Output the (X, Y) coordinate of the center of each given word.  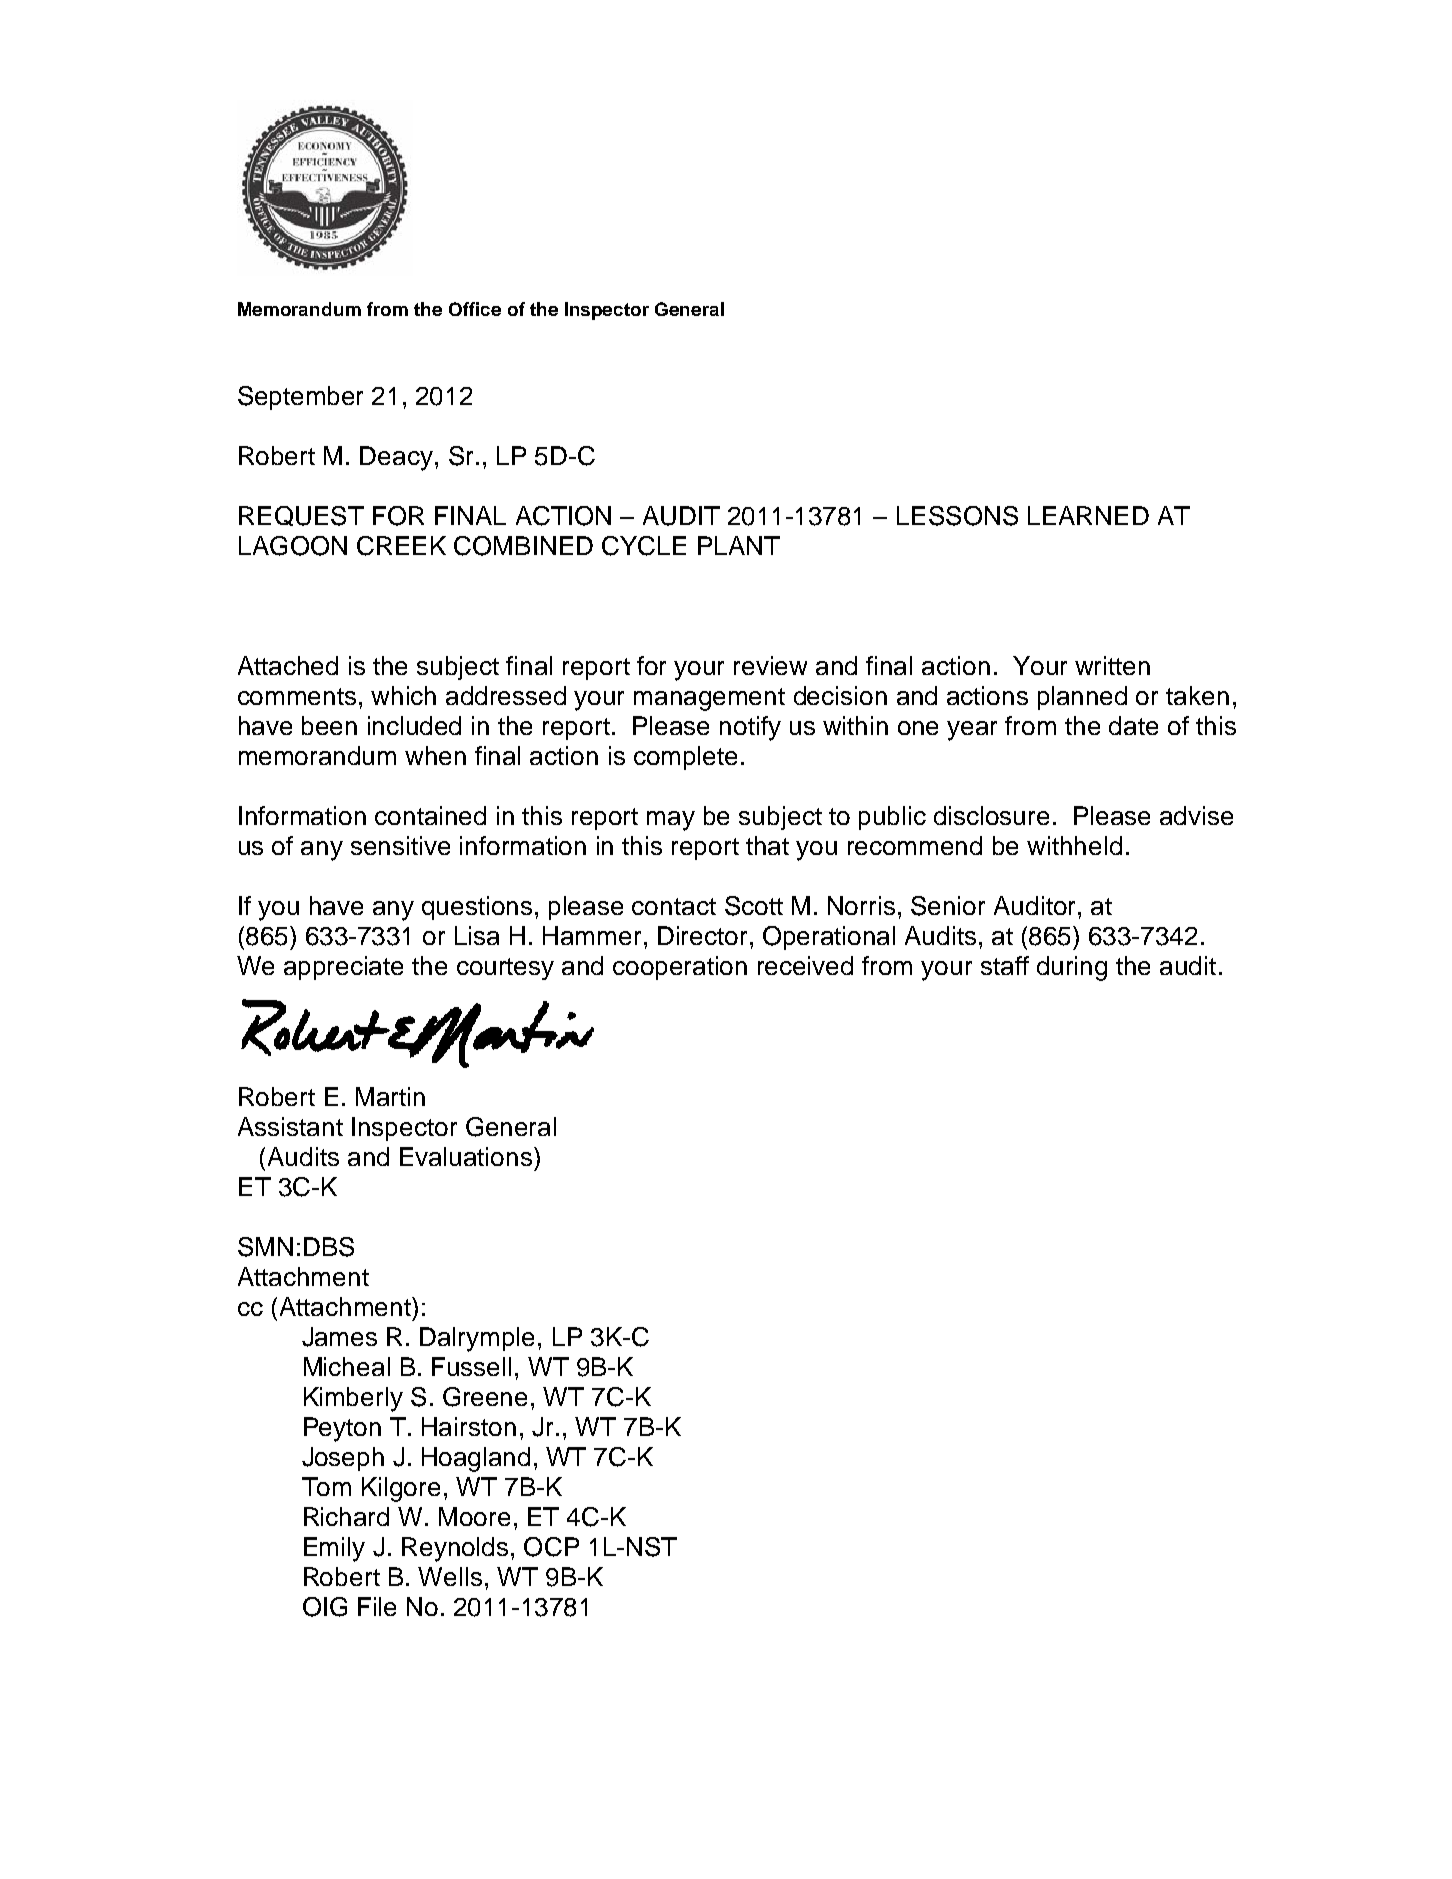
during (1072, 968)
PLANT (739, 545)
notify (750, 728)
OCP (551, 1547)
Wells (450, 1576)
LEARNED (1088, 515)
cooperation (680, 968)
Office (475, 309)
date (1133, 725)
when (435, 755)
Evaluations (467, 1156)
